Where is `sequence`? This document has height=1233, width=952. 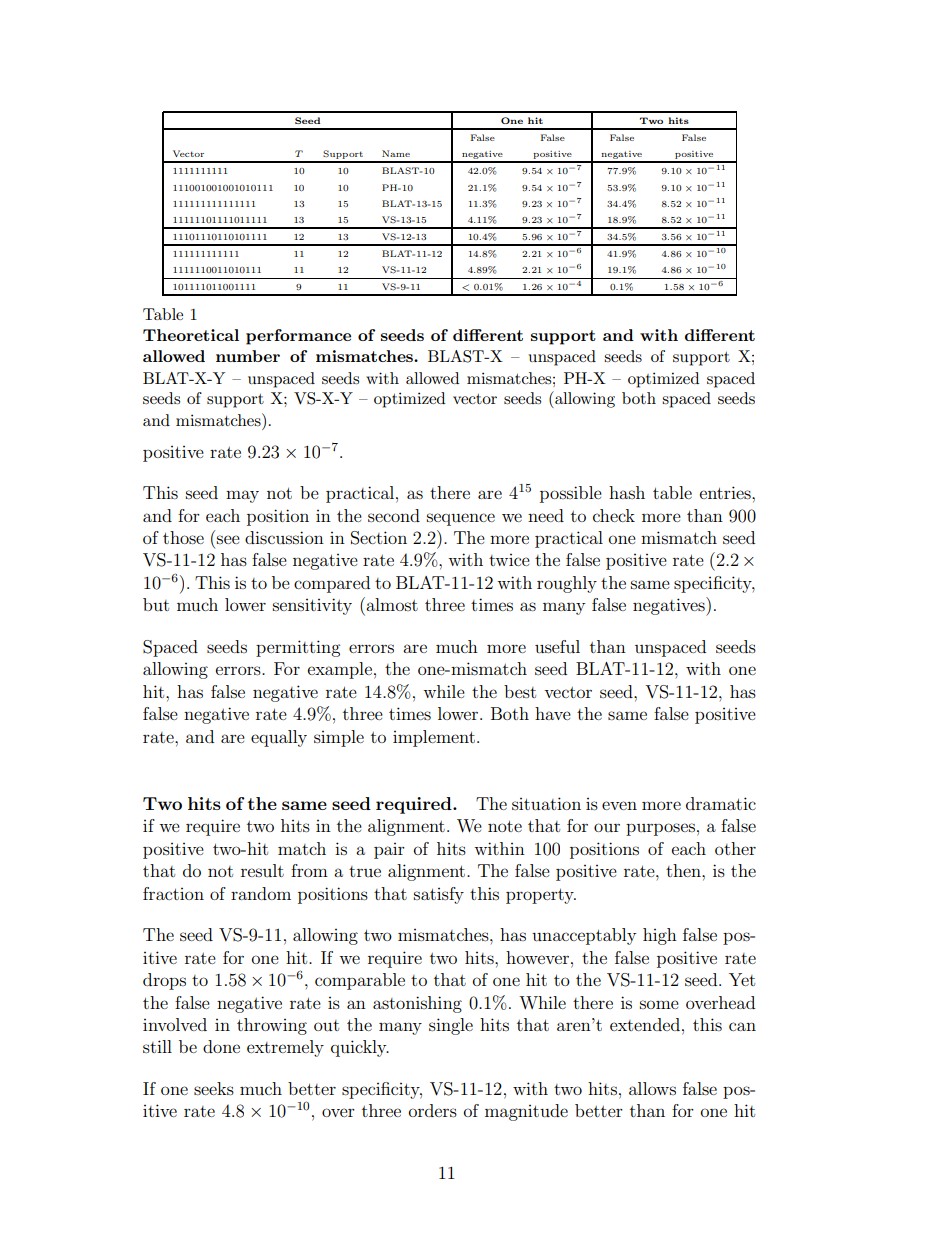 sequence is located at coordinates (461, 519).
